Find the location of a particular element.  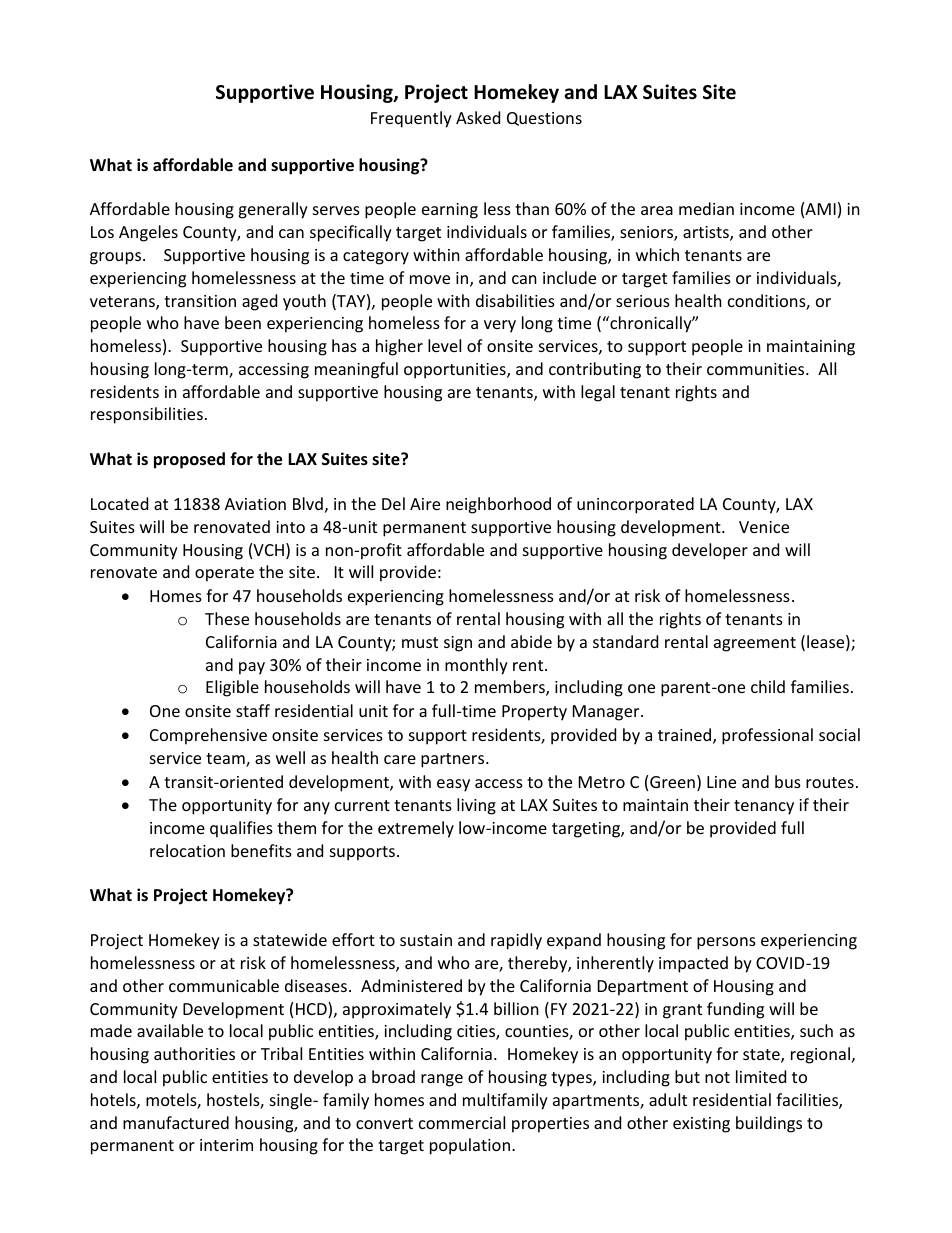

partners is located at coordinates (454, 760).
